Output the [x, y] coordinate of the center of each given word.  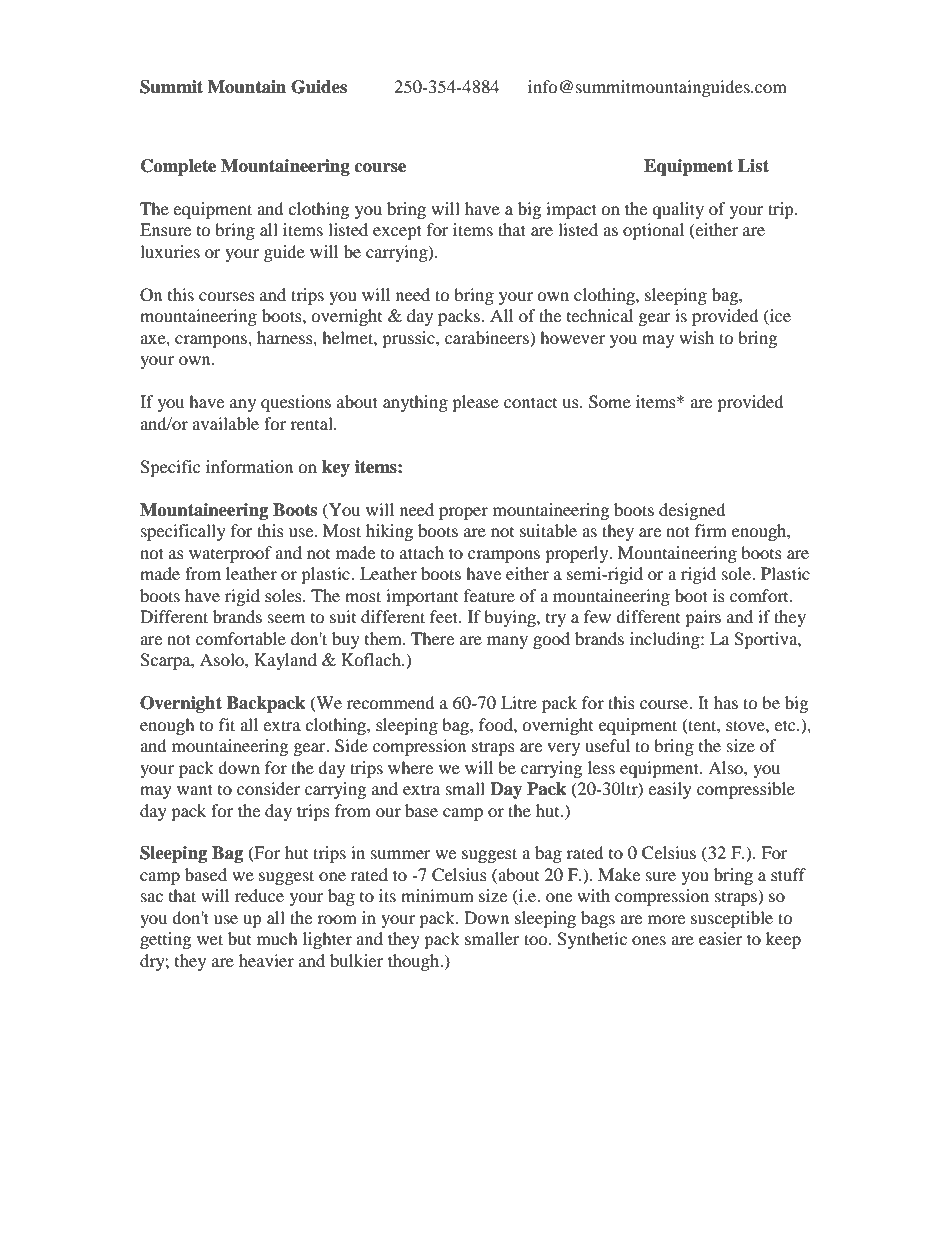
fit [227, 724]
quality [678, 210]
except [397, 232]
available [225, 423]
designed [692, 511]
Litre [519, 702]
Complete [178, 167]
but [239, 938]
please [475, 403]
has [726, 702]
